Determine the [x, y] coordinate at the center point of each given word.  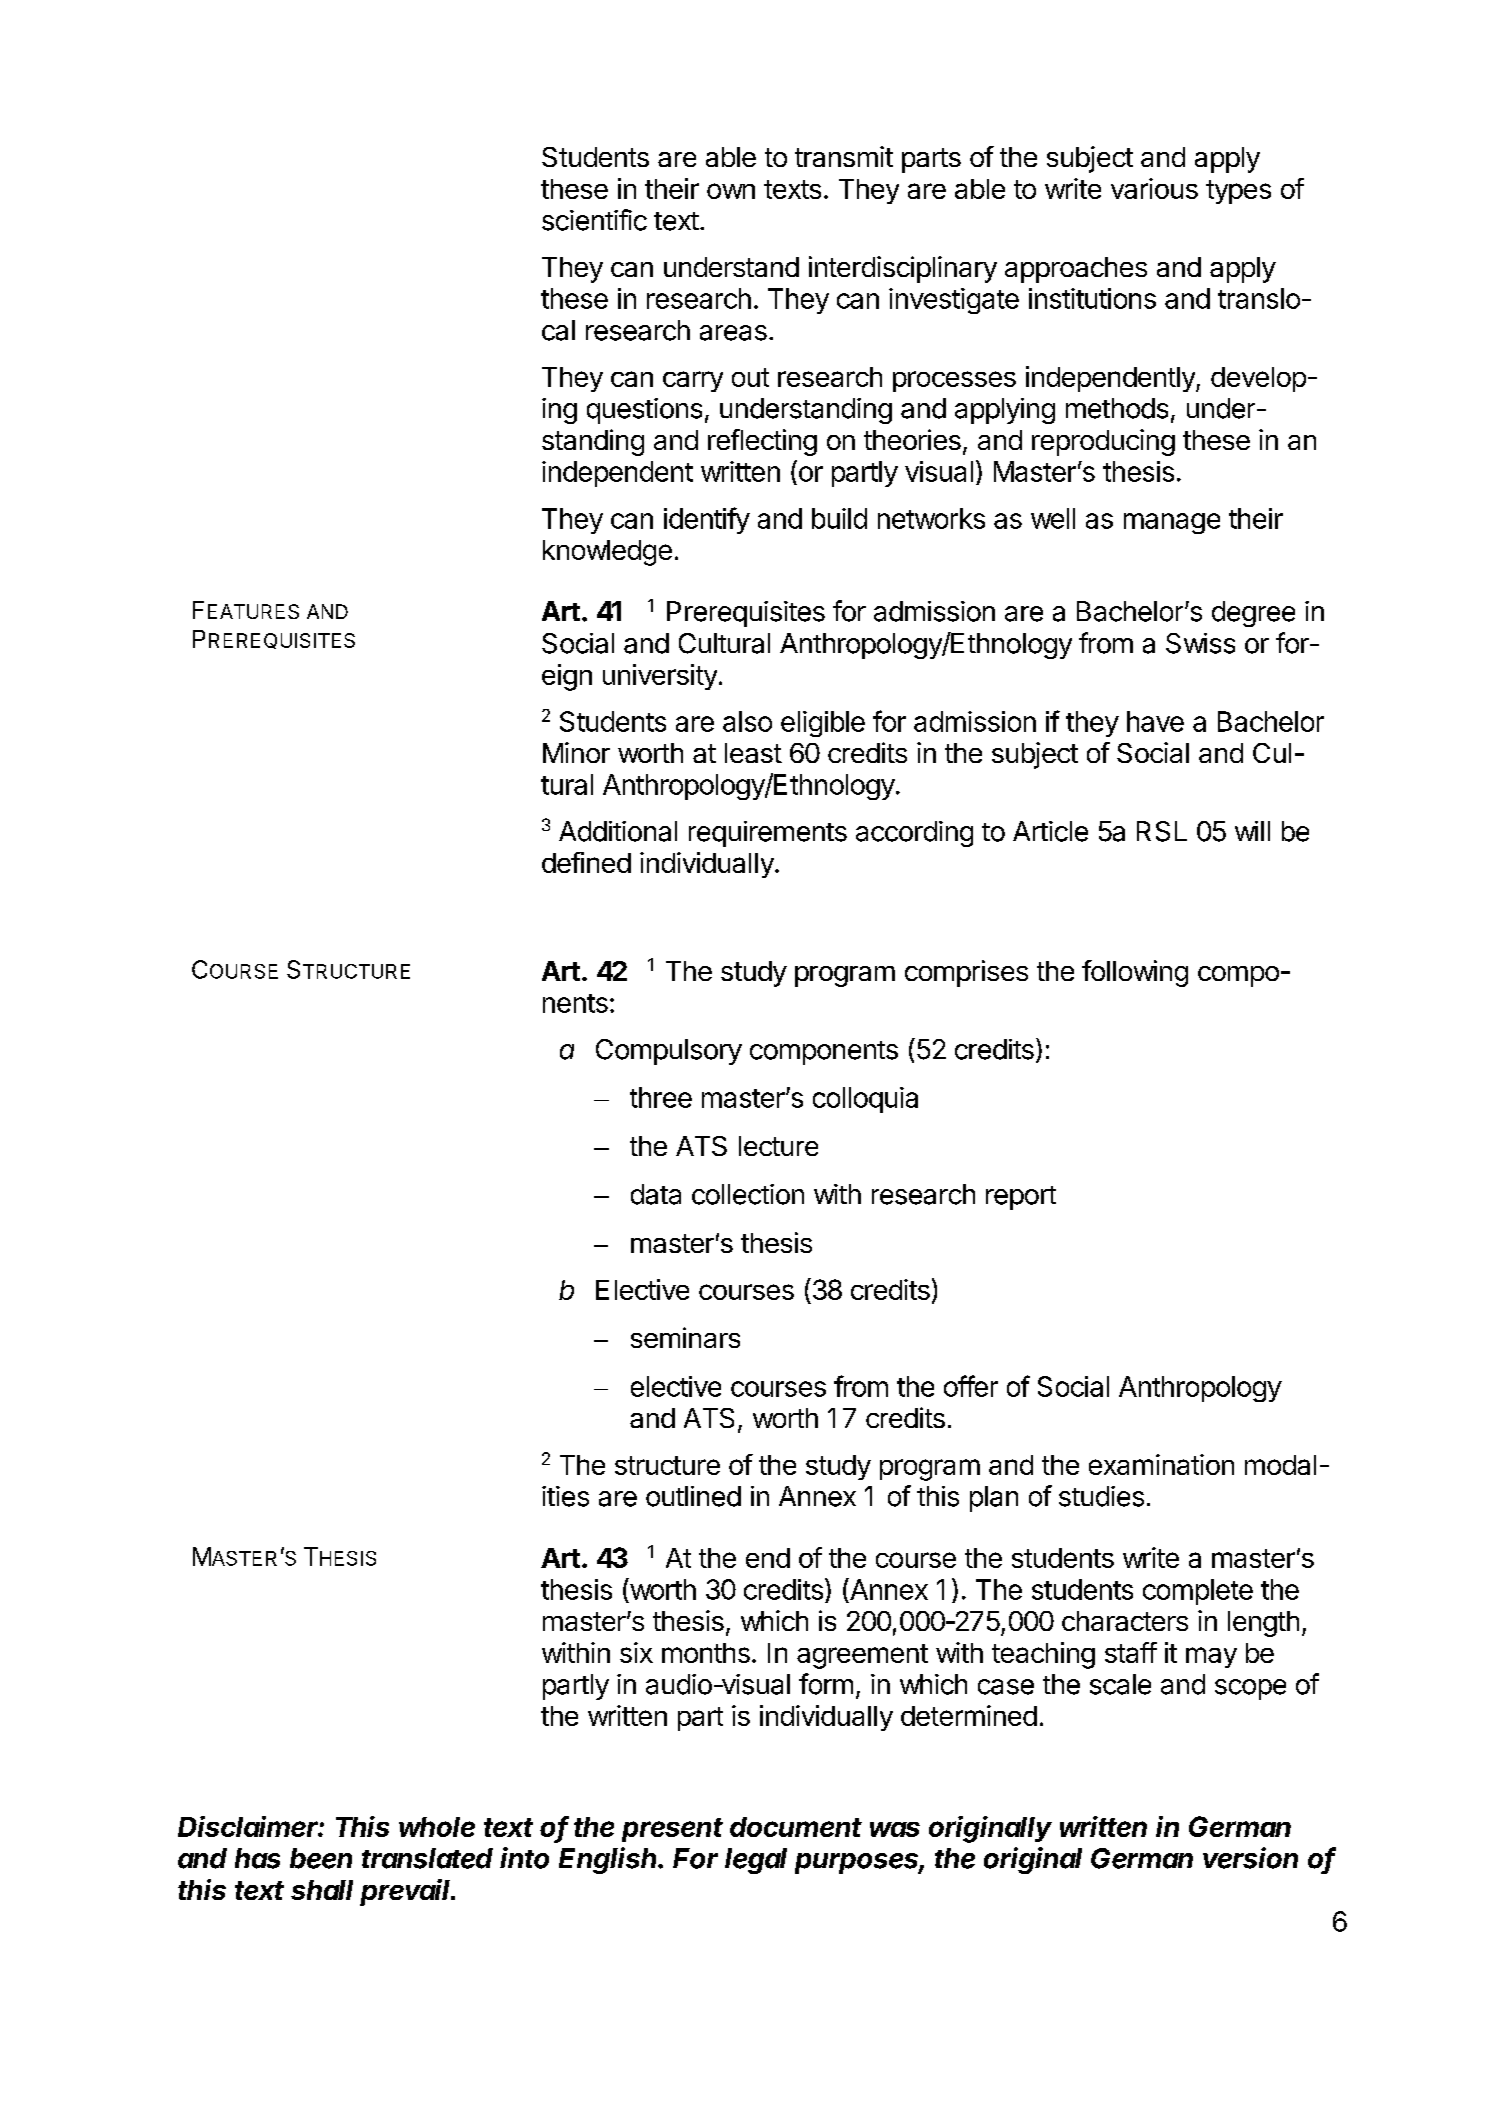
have [1155, 721]
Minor [576, 752]
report [1021, 1198]
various [1154, 188]
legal [756, 1861]
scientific [594, 220]
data [656, 1194]
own [731, 191]
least [753, 753]
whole [437, 1827]
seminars [685, 1337]
